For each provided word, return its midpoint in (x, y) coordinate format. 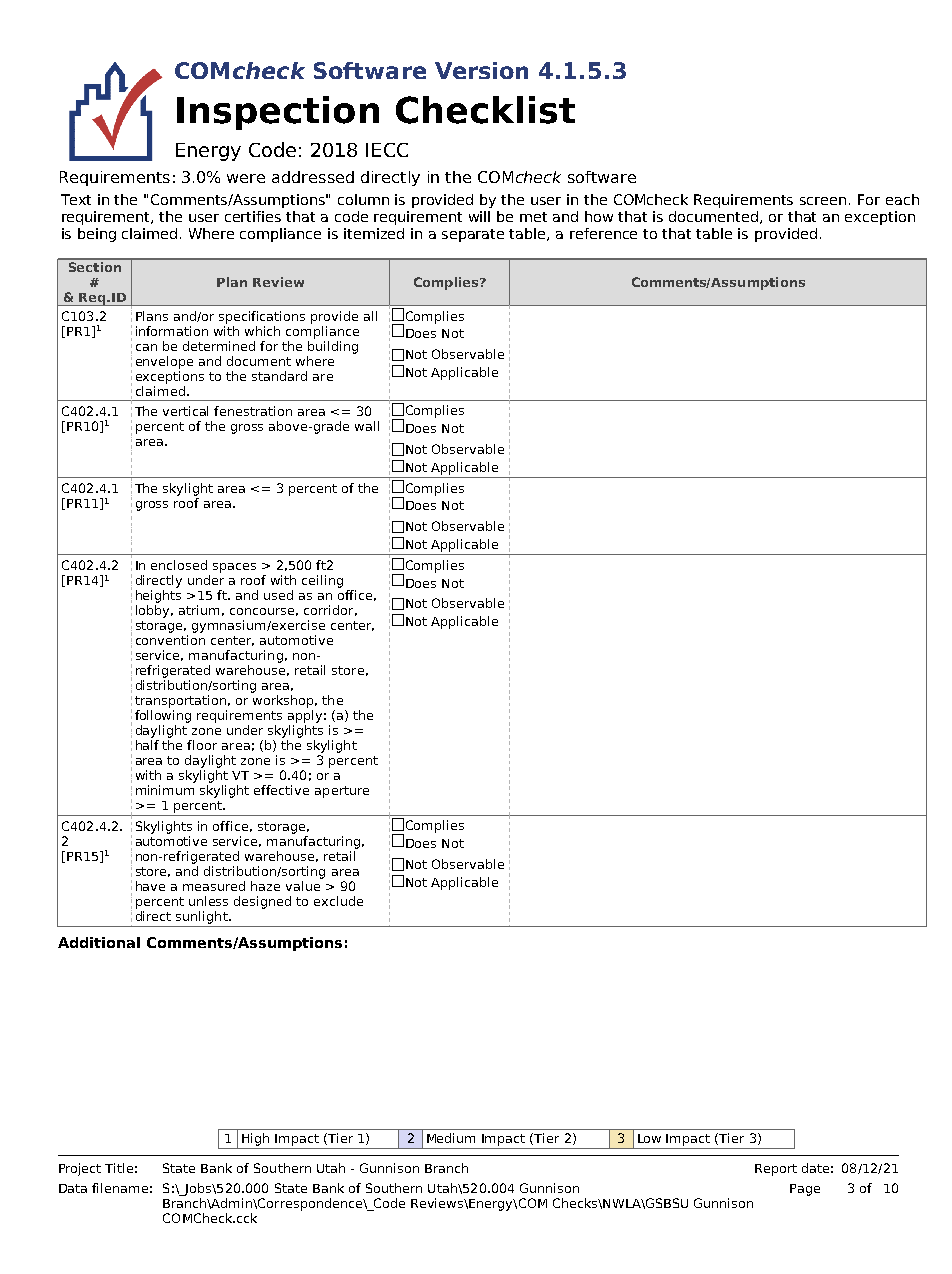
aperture (342, 792)
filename (120, 1188)
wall (367, 426)
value (304, 884)
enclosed (179, 565)
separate (473, 235)
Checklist (485, 110)
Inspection (278, 113)
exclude (338, 901)
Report (776, 1170)
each (902, 199)
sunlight (203, 917)
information (172, 331)
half (147, 745)
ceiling (322, 581)
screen (823, 201)
